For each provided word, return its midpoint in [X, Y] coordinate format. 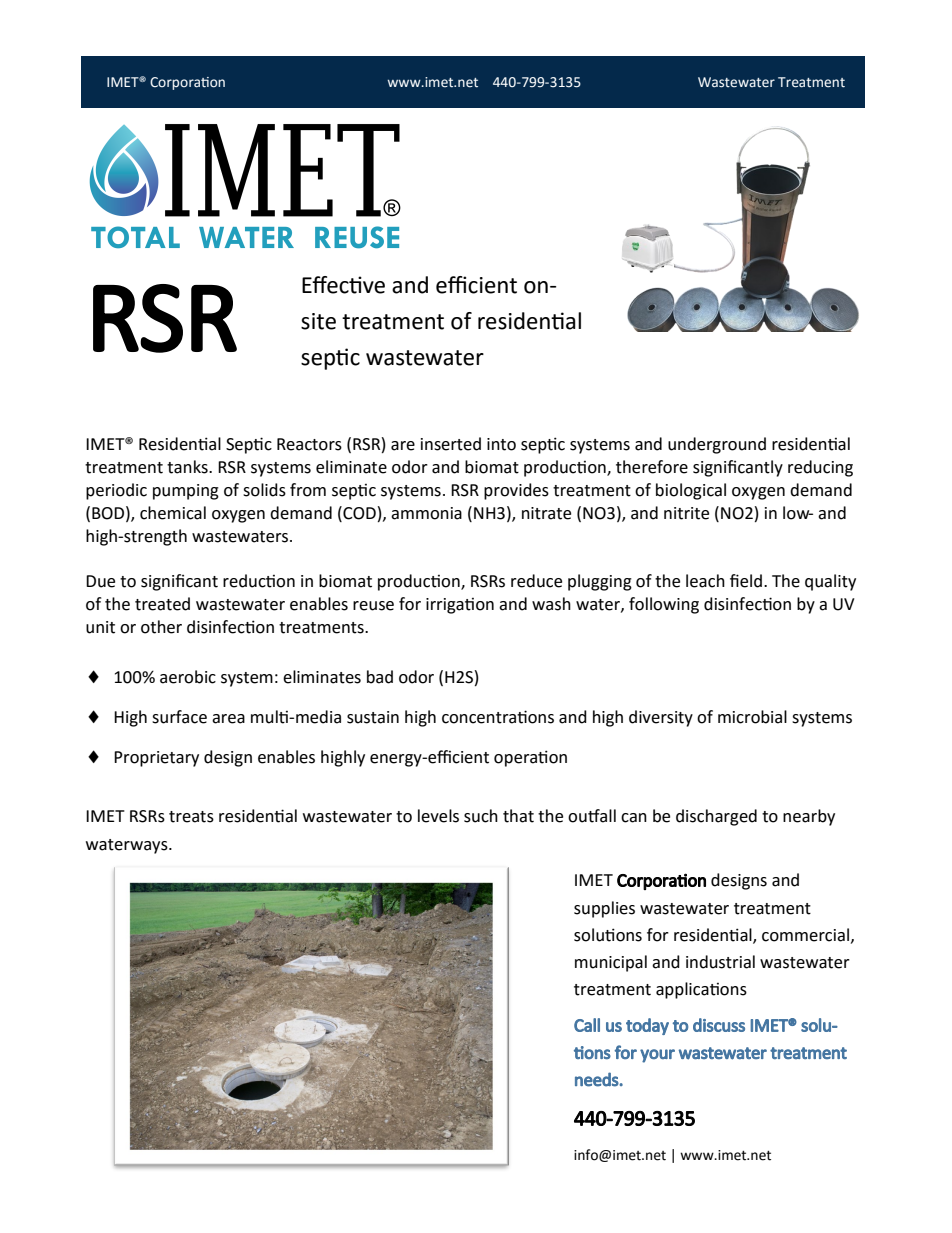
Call [587, 1025]
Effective [343, 285]
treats [191, 817]
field [746, 581]
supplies [604, 909]
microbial [752, 717]
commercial [805, 935]
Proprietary [156, 759]
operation [530, 758]
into [501, 444]
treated [162, 604]
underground [717, 445]
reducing [820, 468]
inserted [451, 444]
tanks [188, 467]
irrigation [460, 606]
